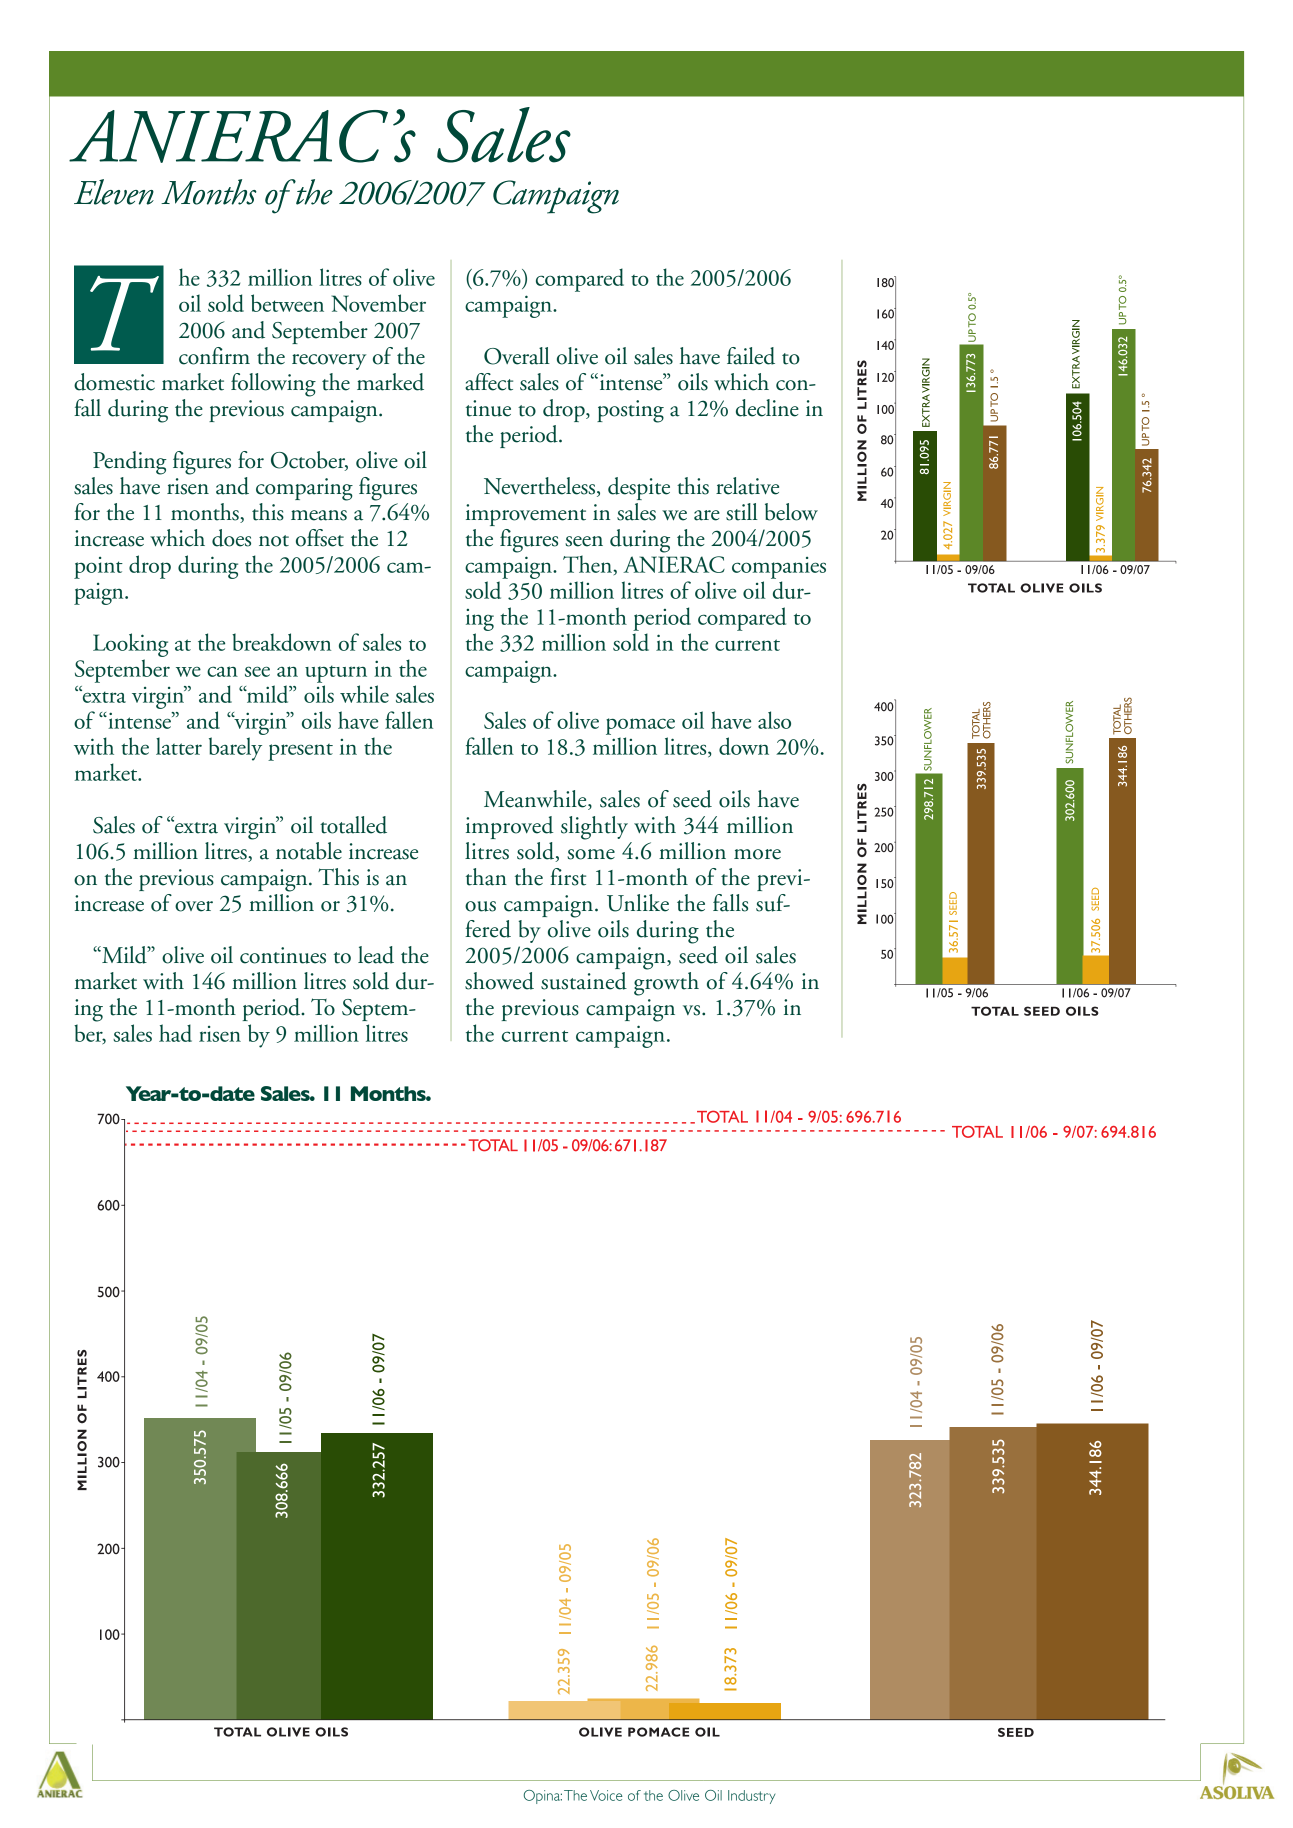 This document has width=1293, height=1828. Describe the element at coordinates (666, 984) in the document. I see `growth` at that location.
